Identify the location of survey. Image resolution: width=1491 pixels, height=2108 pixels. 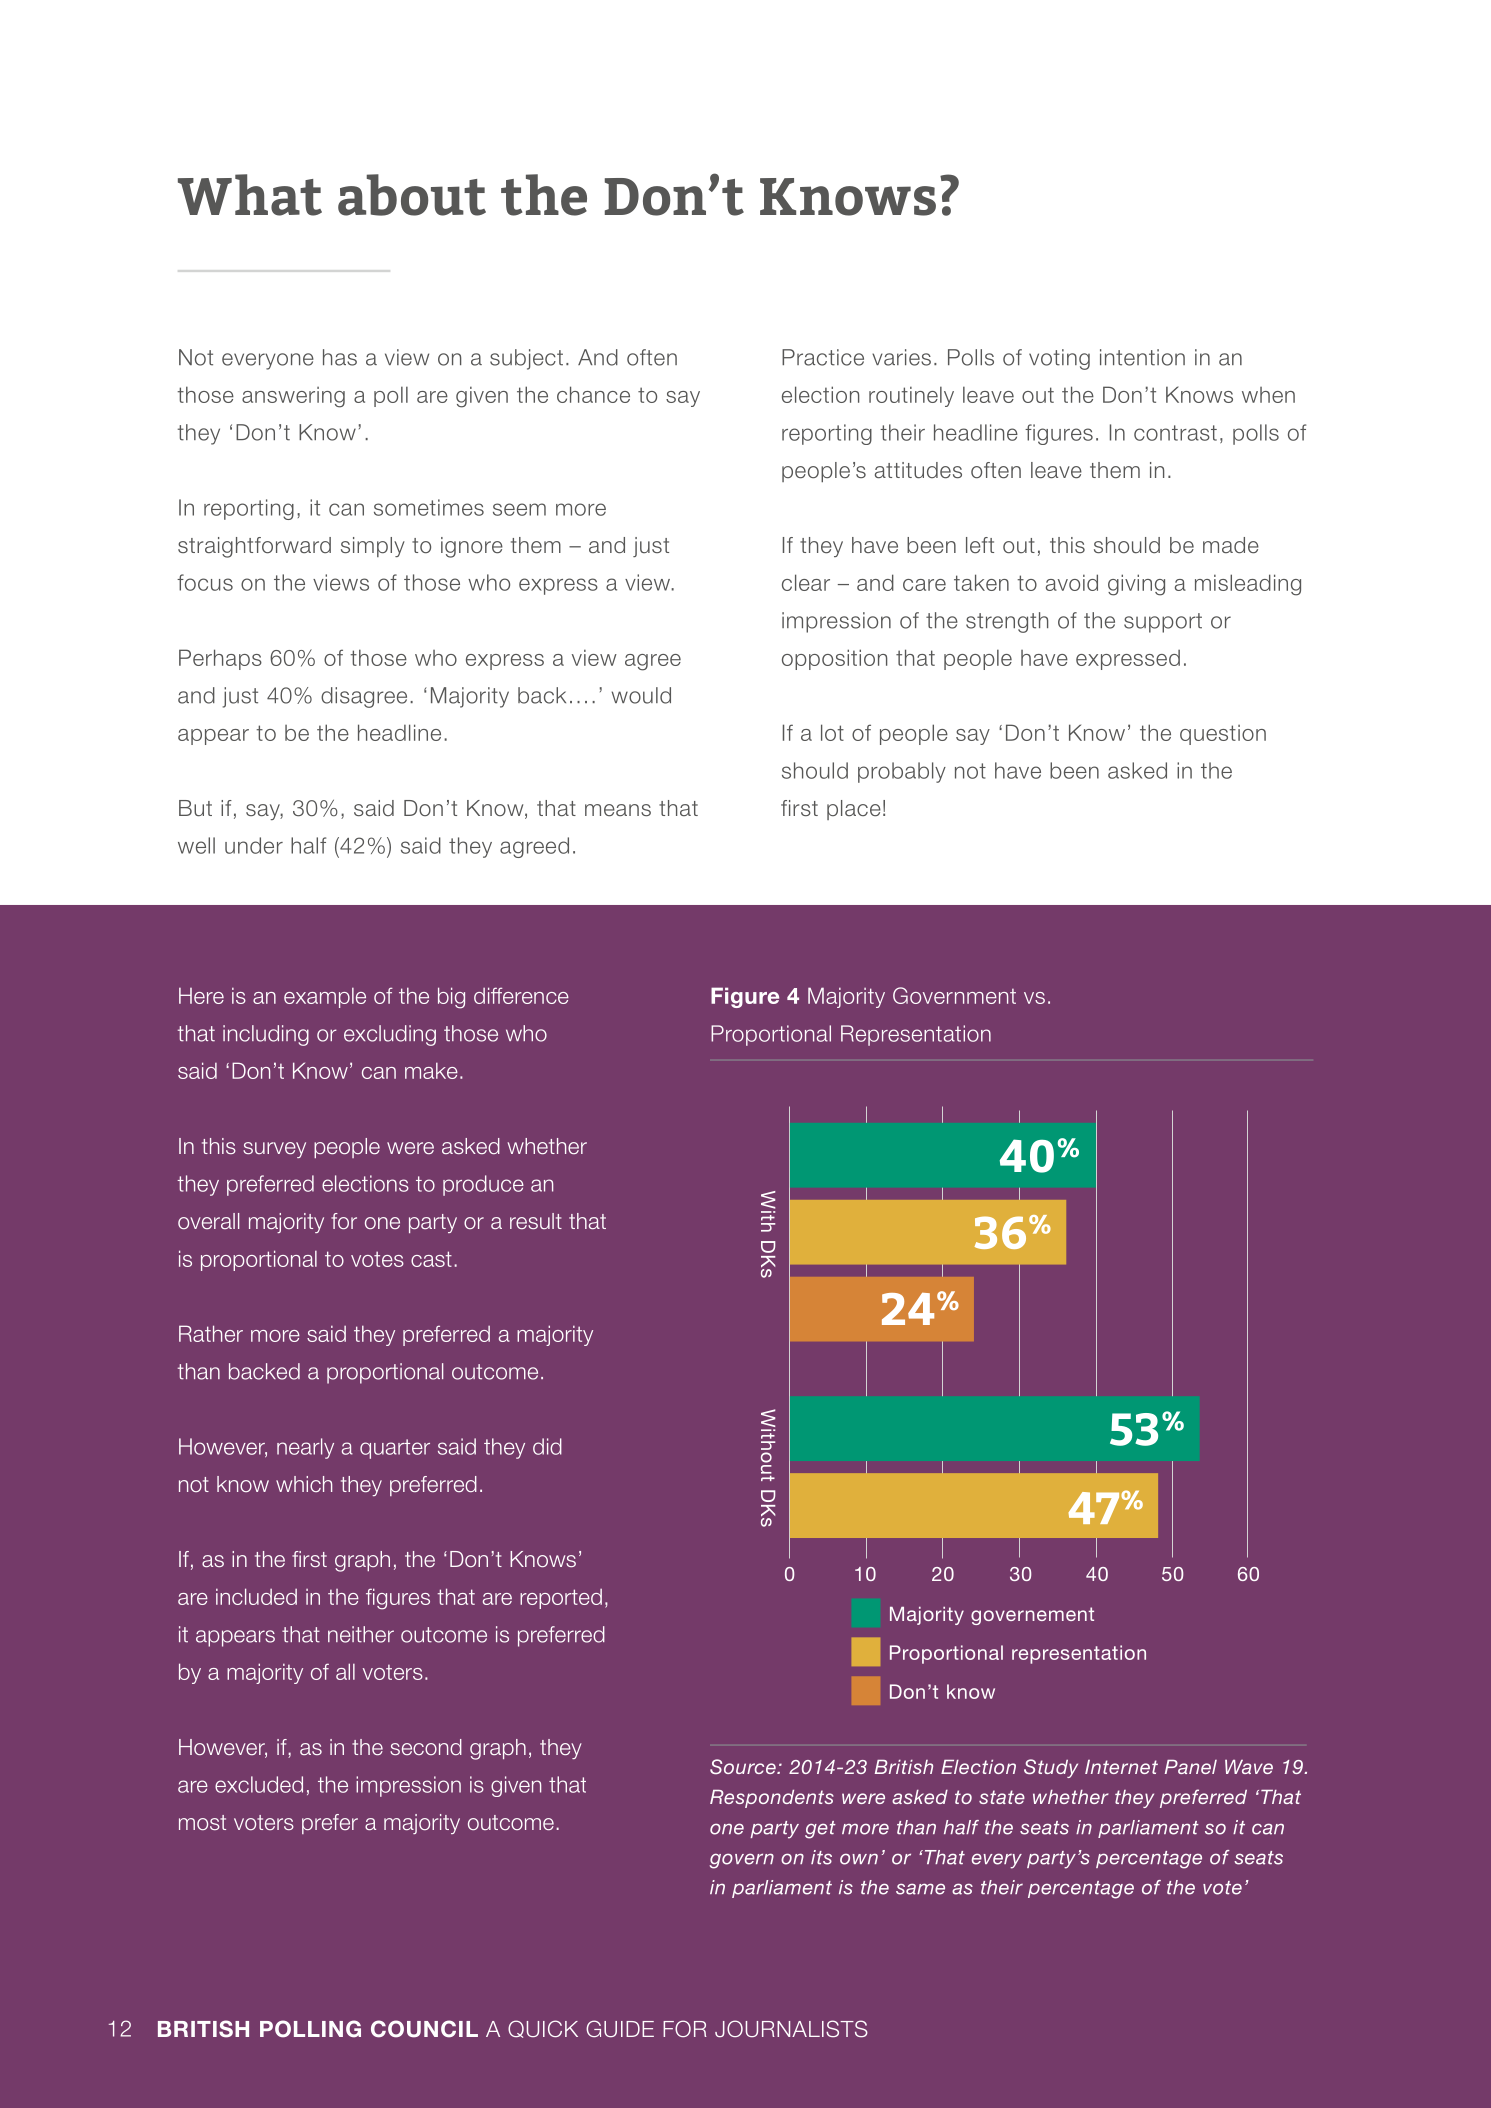
(274, 1150).
